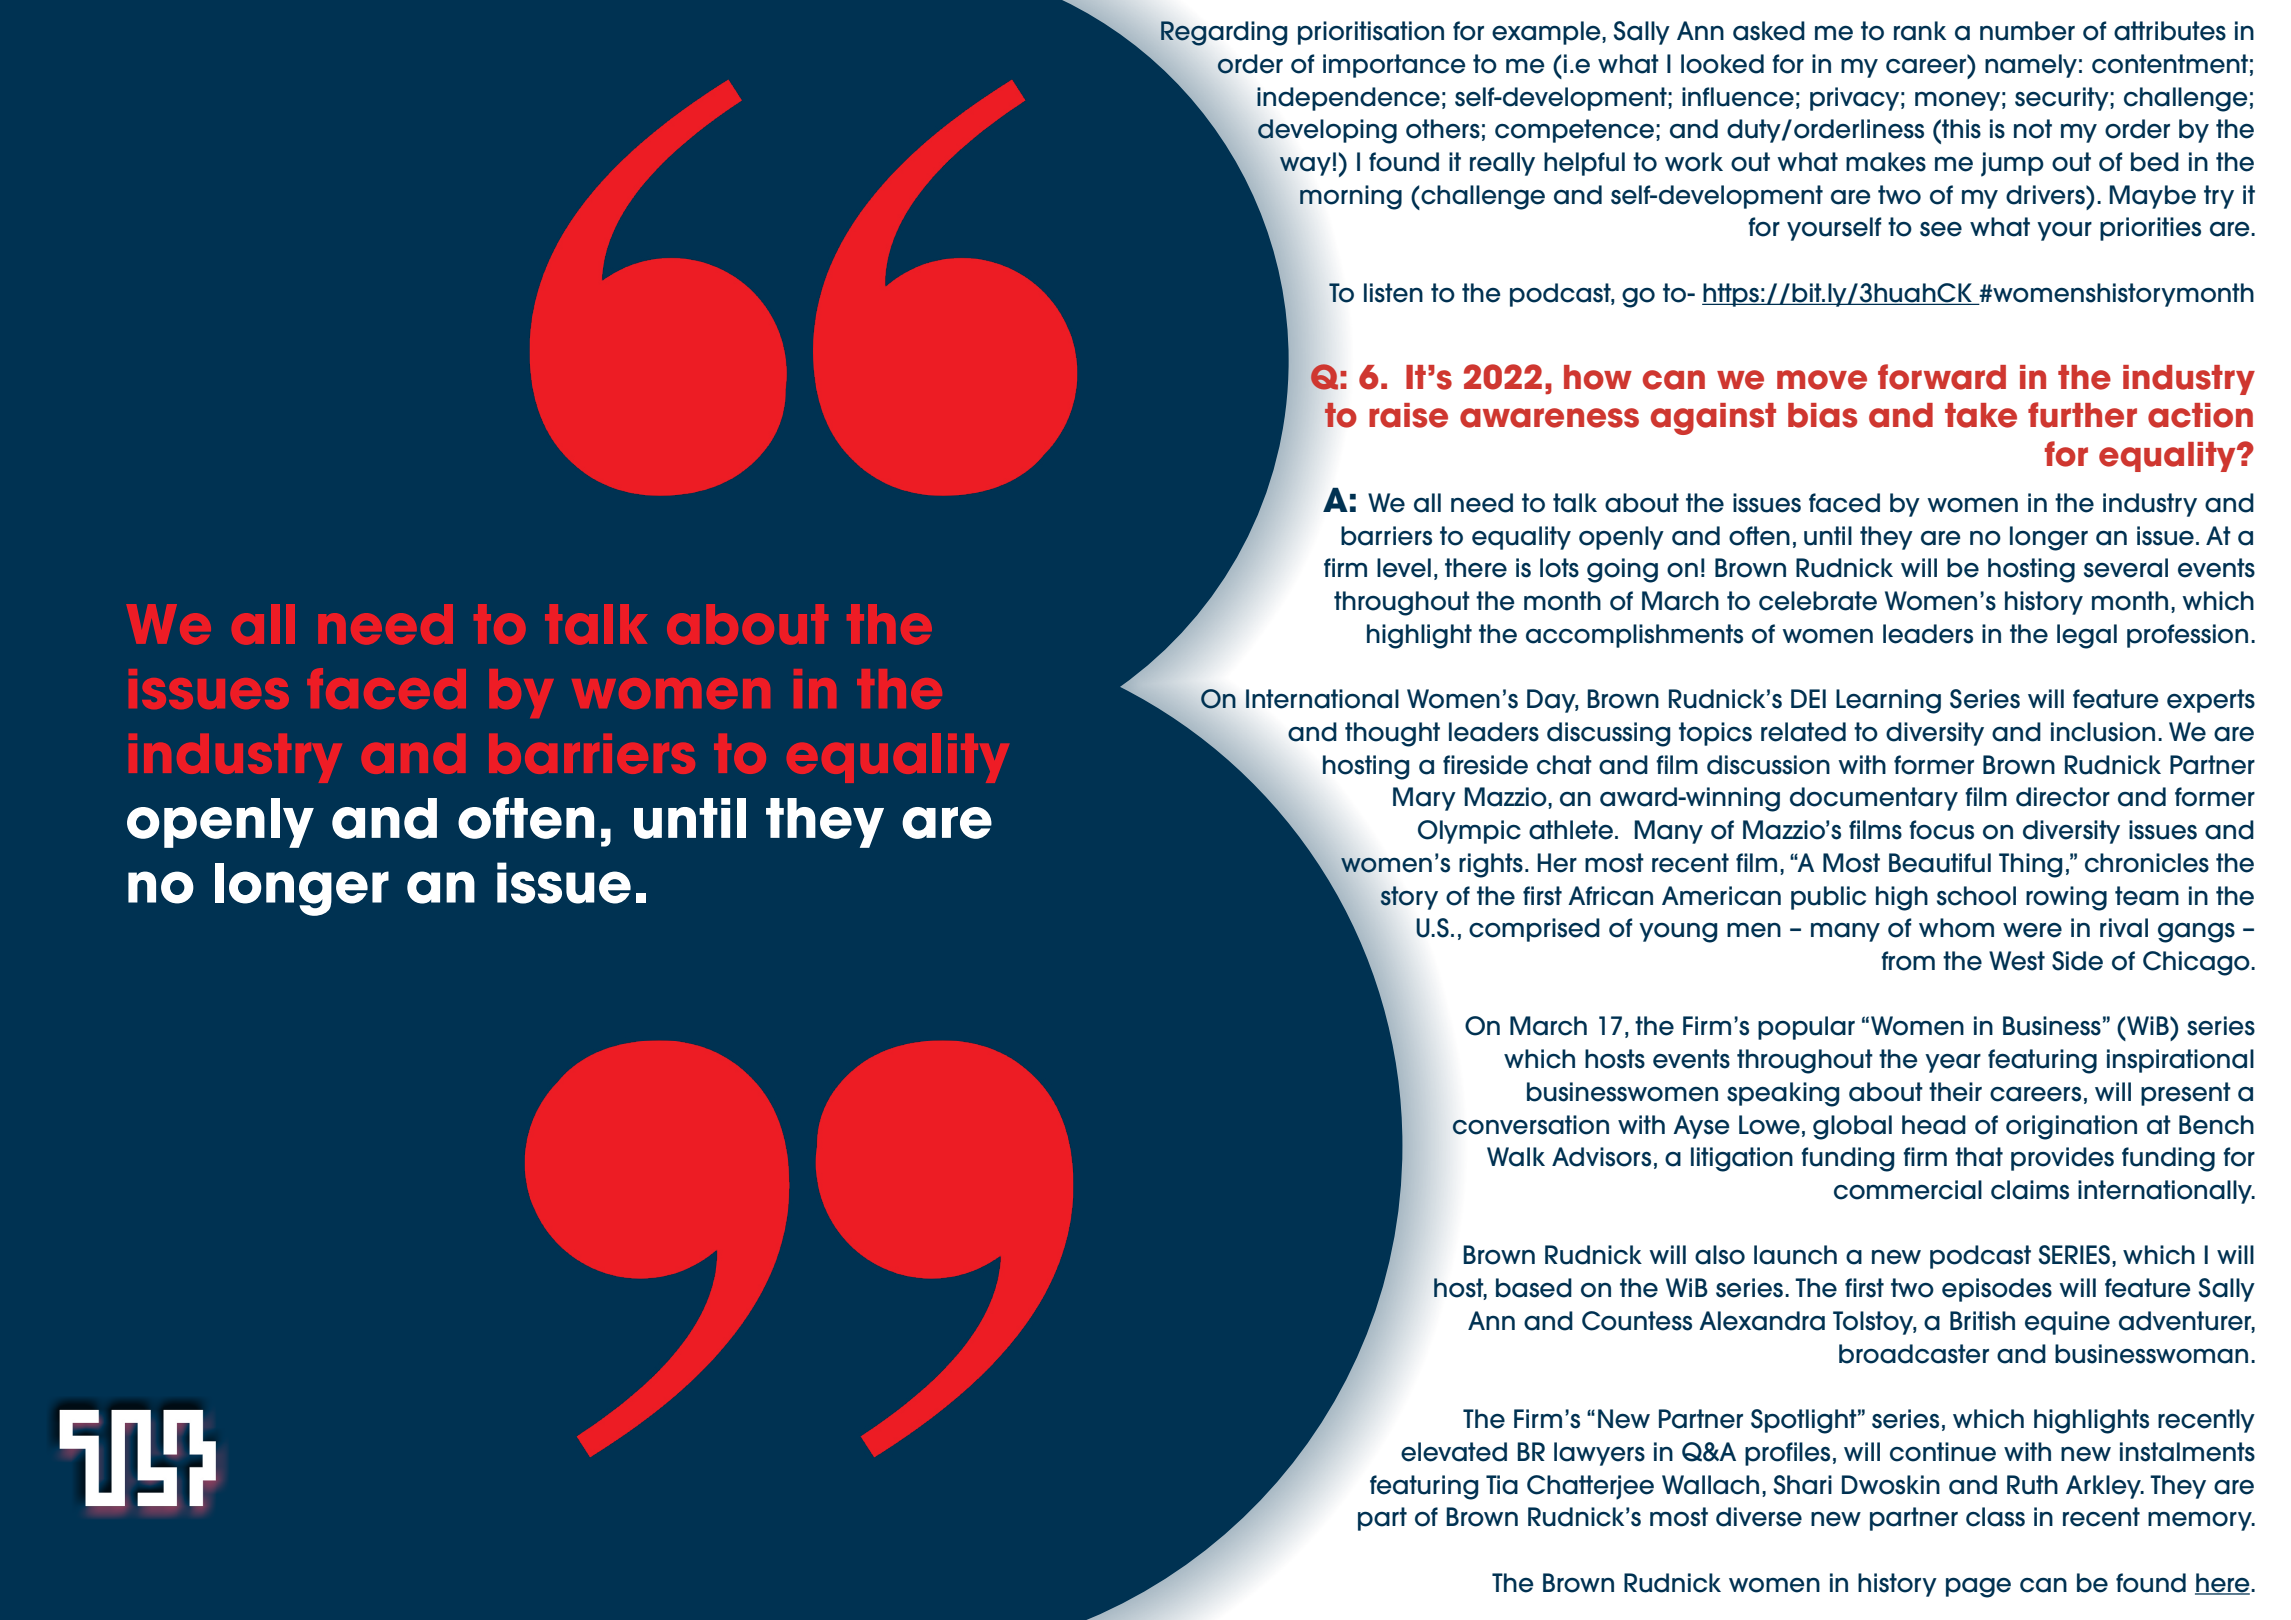  I want to click on speaking, so click(1783, 1094).
